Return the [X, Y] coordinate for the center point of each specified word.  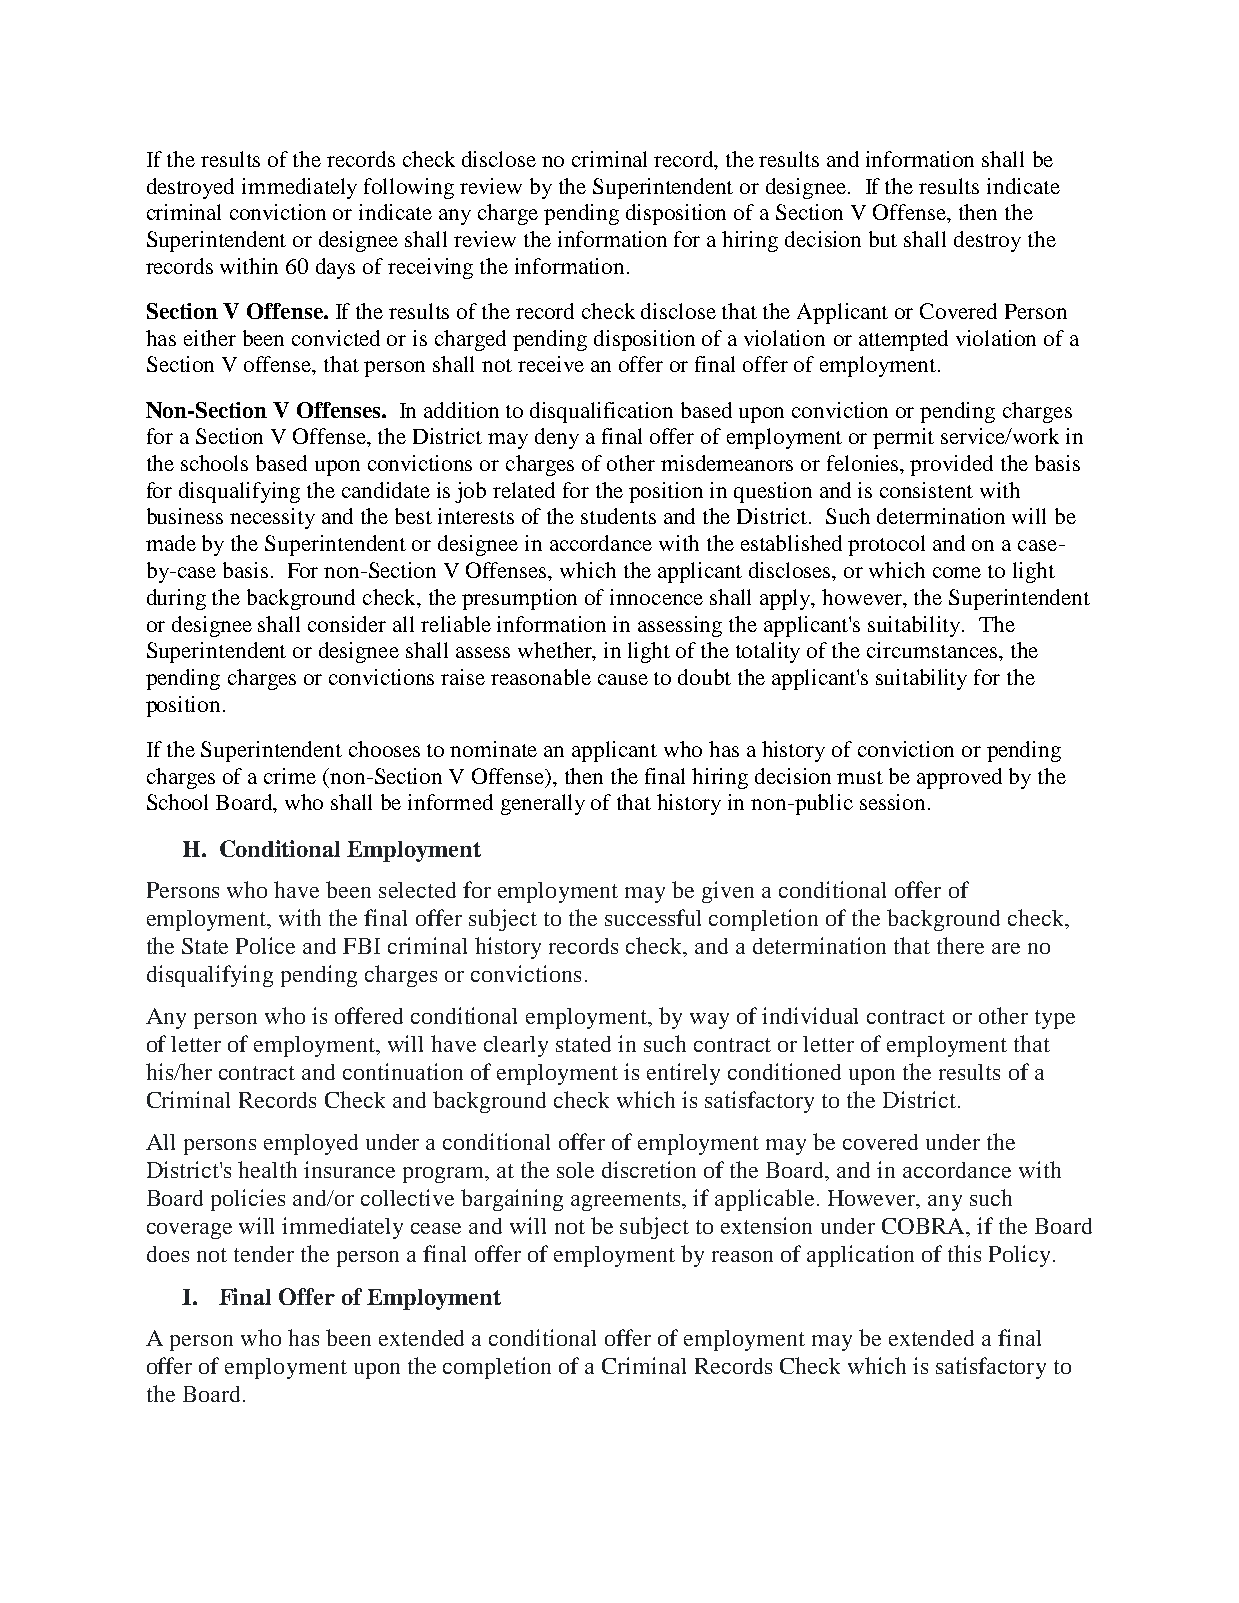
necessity [272, 518]
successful [653, 917]
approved [959, 778]
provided [951, 465]
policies [248, 1200]
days [335, 268]
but [883, 239]
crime [290, 776]
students [618, 516]
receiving [430, 268]
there [960, 945]
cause [623, 679]
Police [265, 945]
